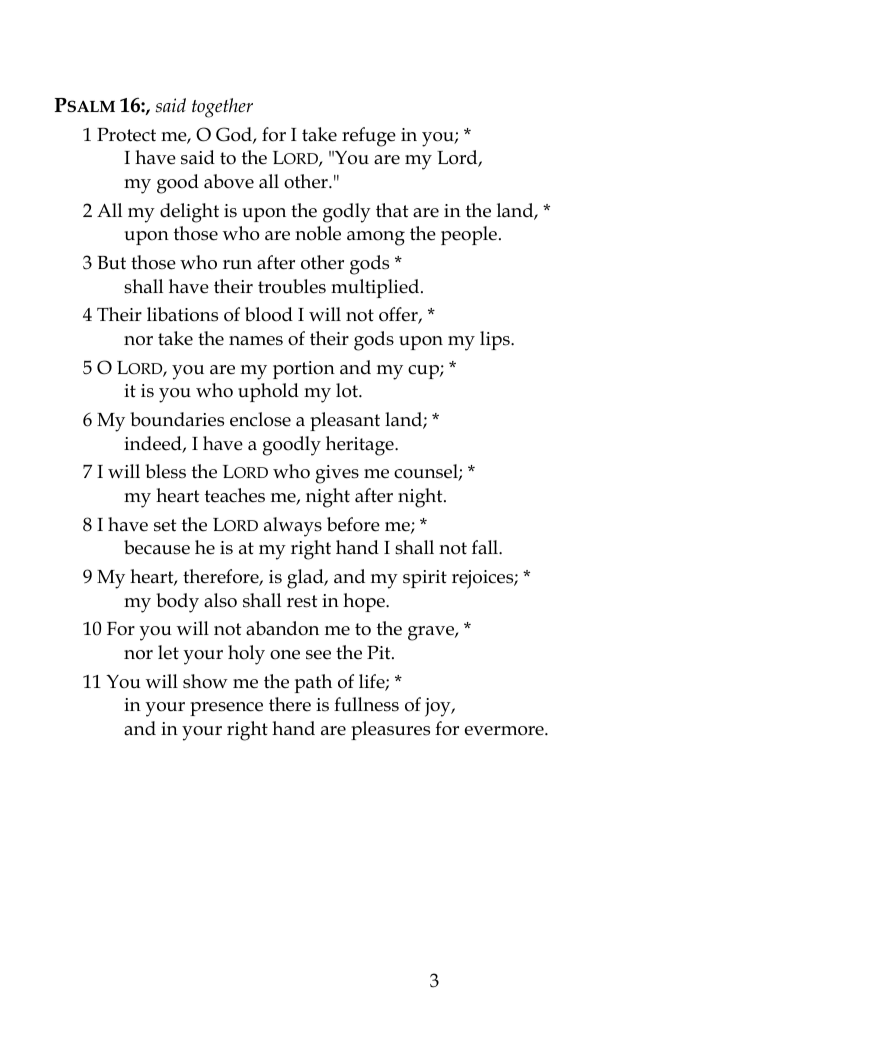 This document has height=1055, width=869. What do you see at coordinates (345, 421) in the document?
I see `pleasant` at bounding box center [345, 421].
